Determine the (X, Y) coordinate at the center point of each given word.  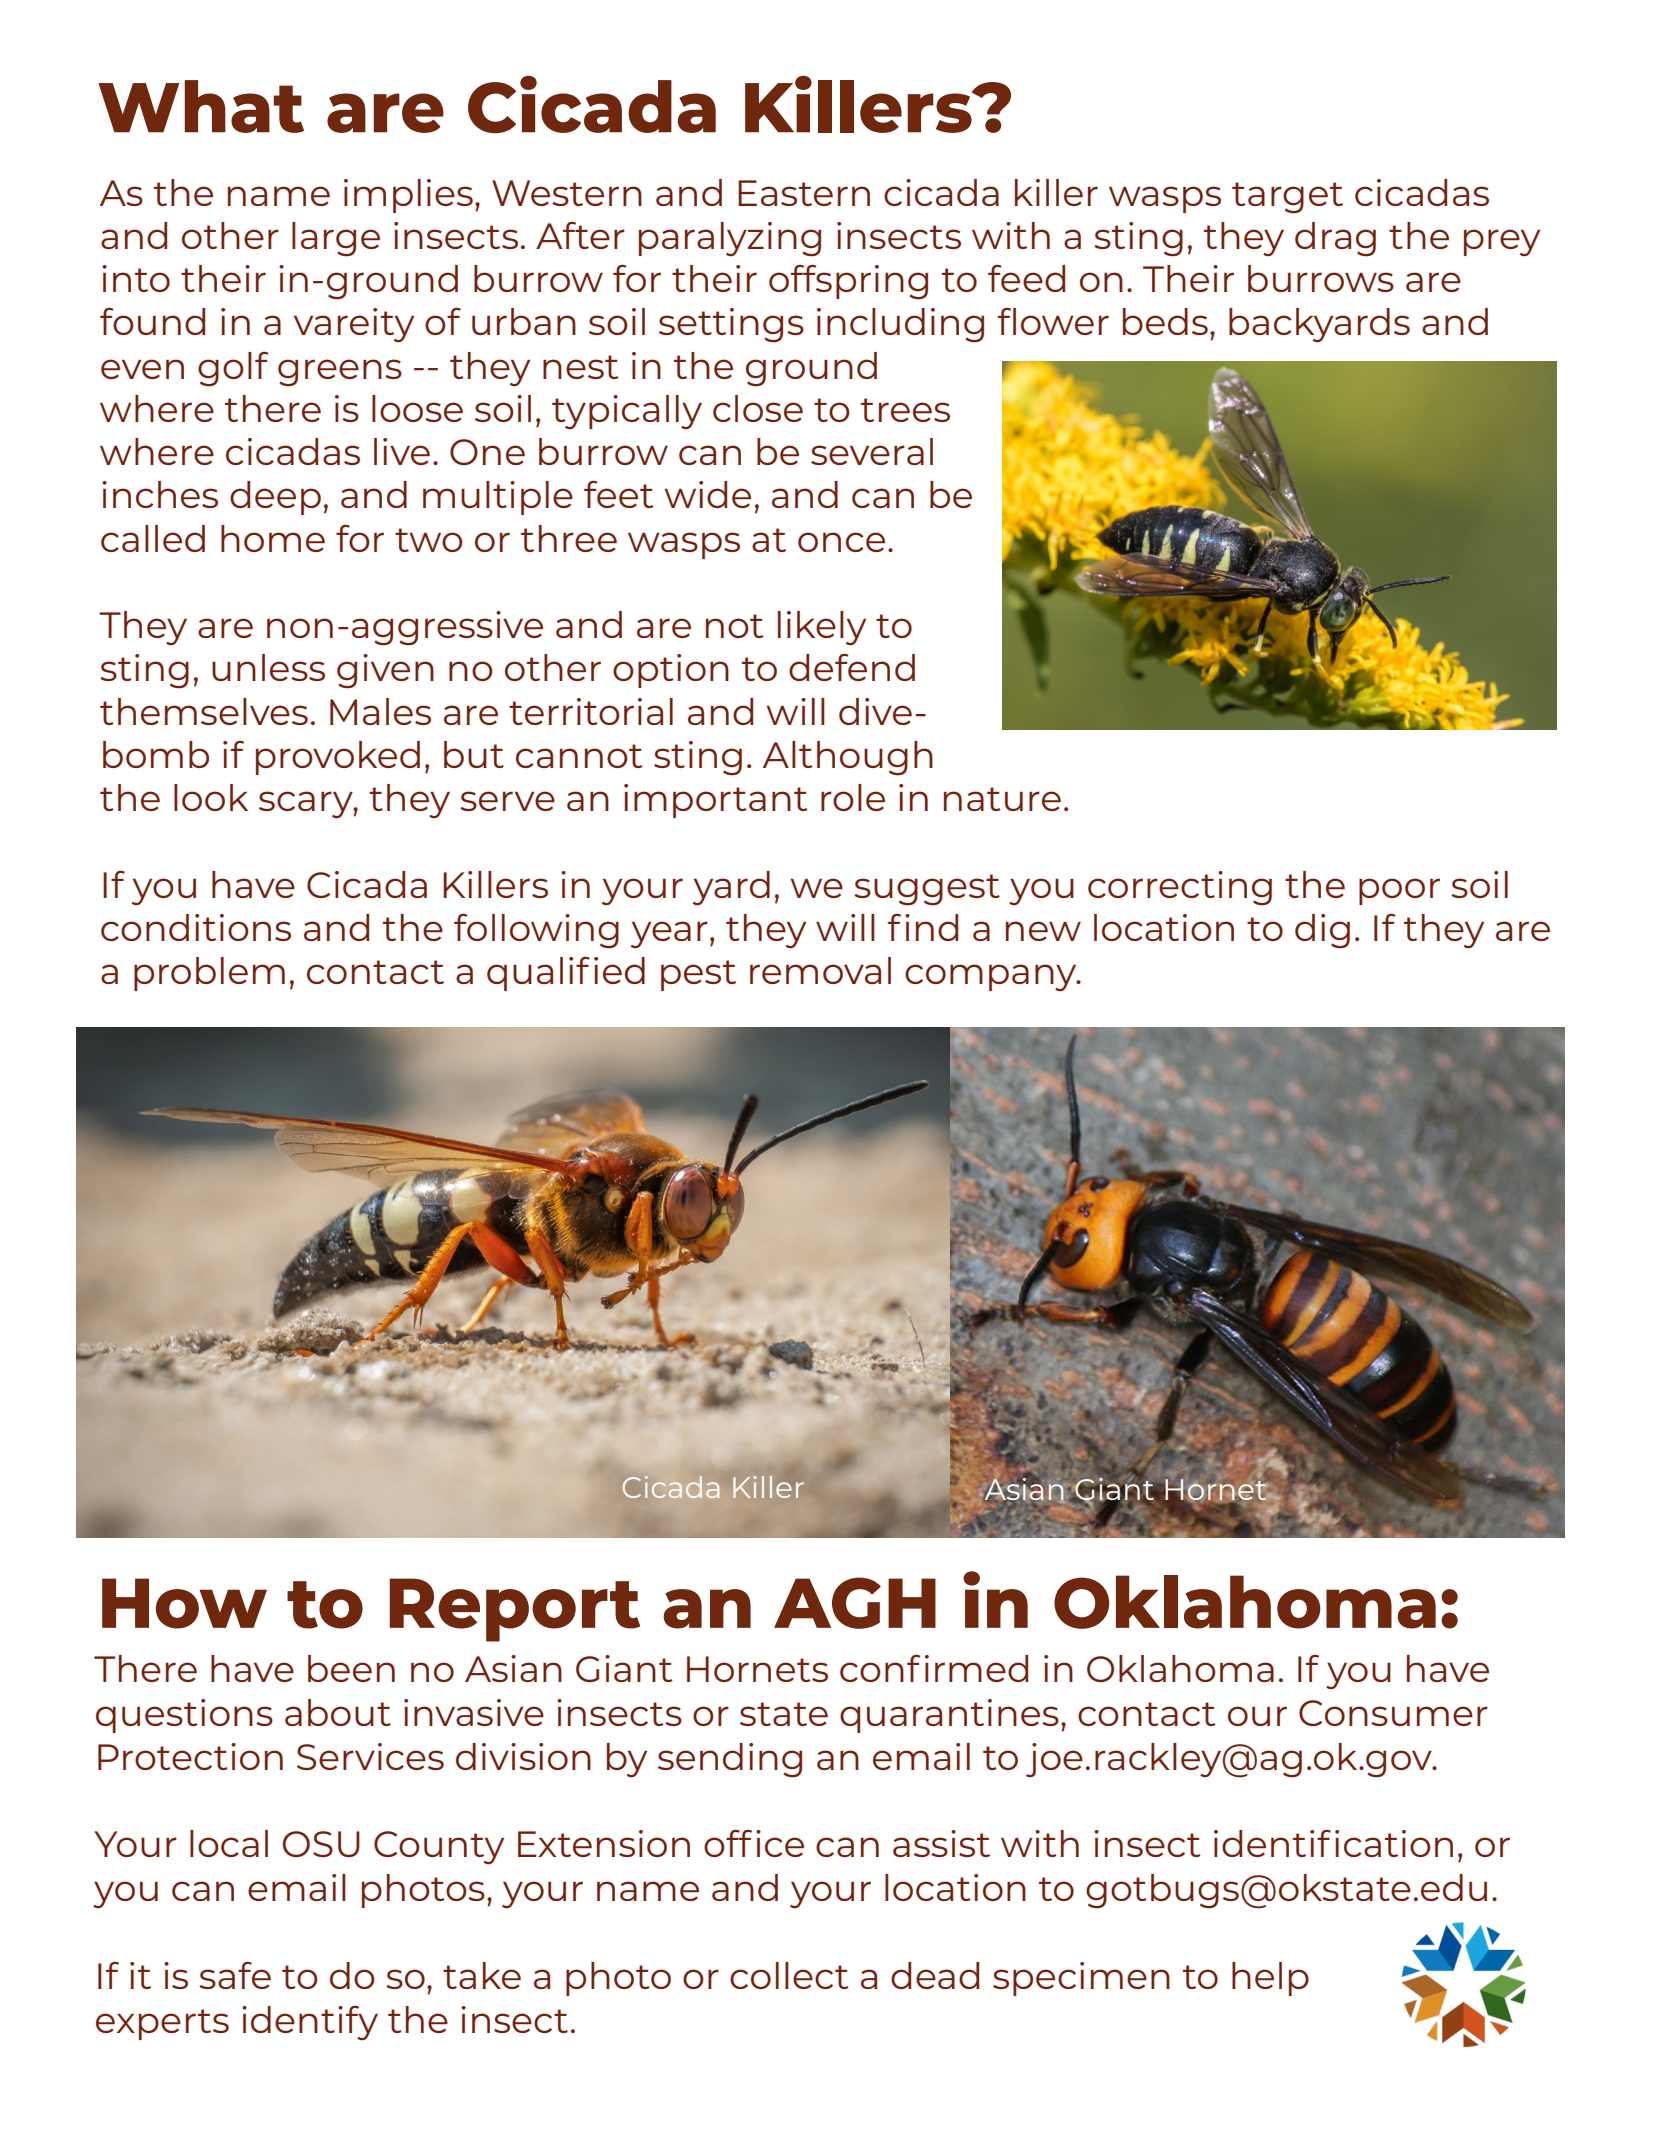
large (336, 239)
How (184, 1603)
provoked (338, 758)
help (1270, 1979)
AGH (855, 1603)
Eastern (804, 193)
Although (848, 758)
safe (235, 1975)
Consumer (1393, 1713)
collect (789, 1975)
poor (1399, 891)
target (1287, 198)
